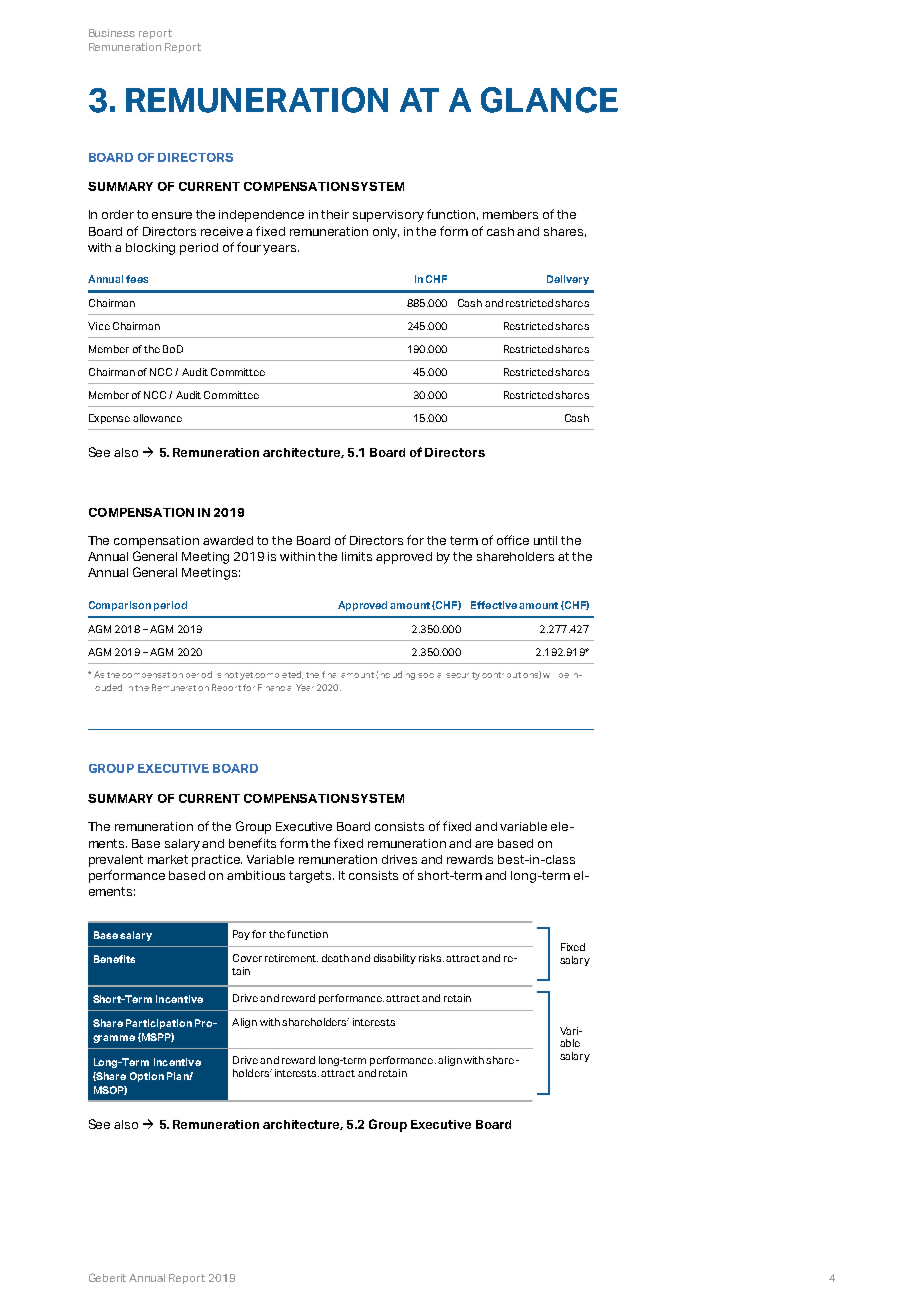 The height and width of the document is (1308, 924). Describe the element at coordinates (549, 100) in the document. I see `GLANCE` at that location.
